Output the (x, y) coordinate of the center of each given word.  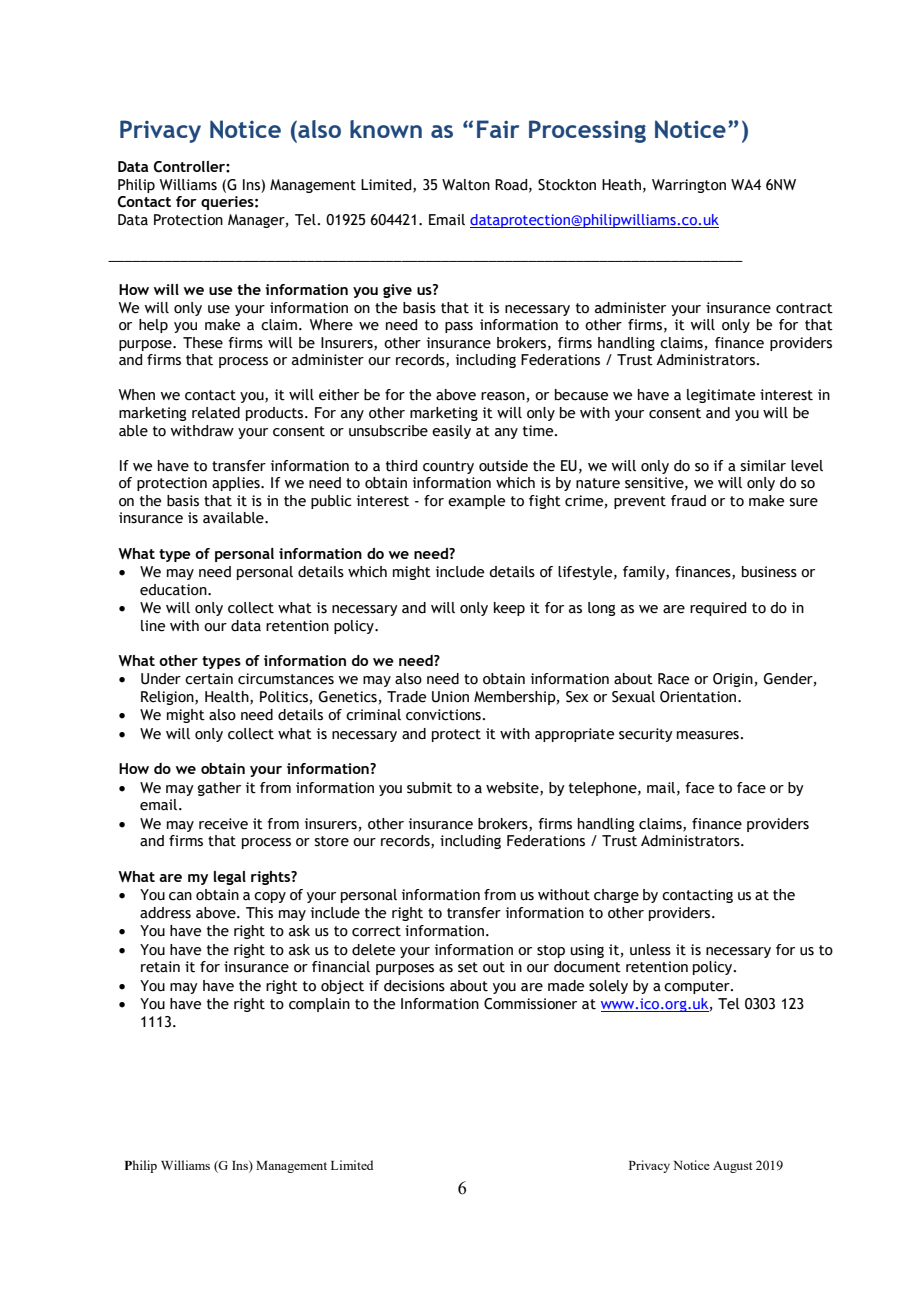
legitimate (721, 396)
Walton (466, 185)
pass (459, 327)
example (476, 502)
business (769, 572)
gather (219, 789)
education (174, 590)
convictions (443, 715)
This (259, 913)
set (468, 967)
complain (319, 1005)
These (203, 343)
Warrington (689, 186)
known (386, 129)
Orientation (699, 697)
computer (698, 987)
